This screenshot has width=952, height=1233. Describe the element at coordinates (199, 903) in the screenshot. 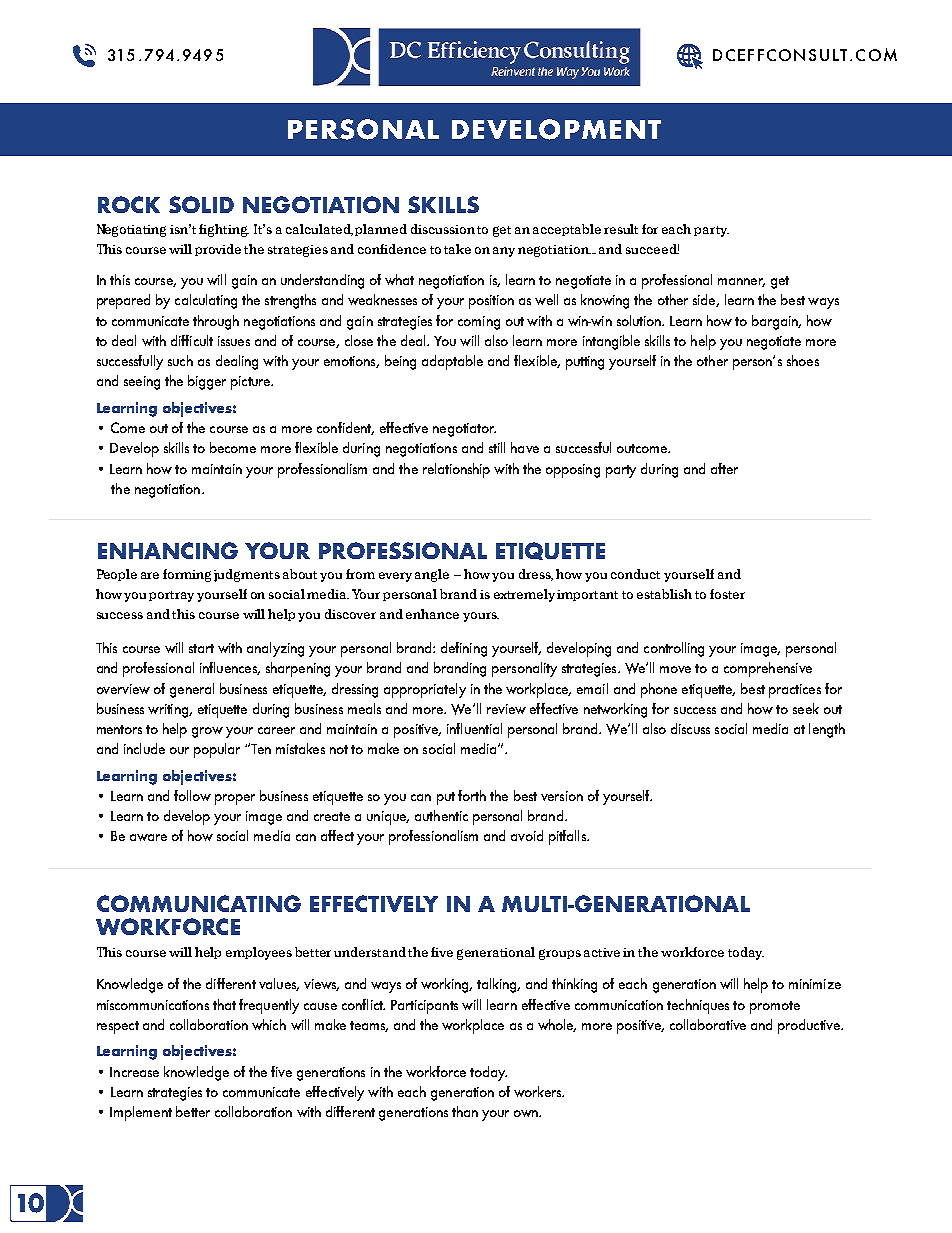

I see `COMMUNICATING` at that location.
